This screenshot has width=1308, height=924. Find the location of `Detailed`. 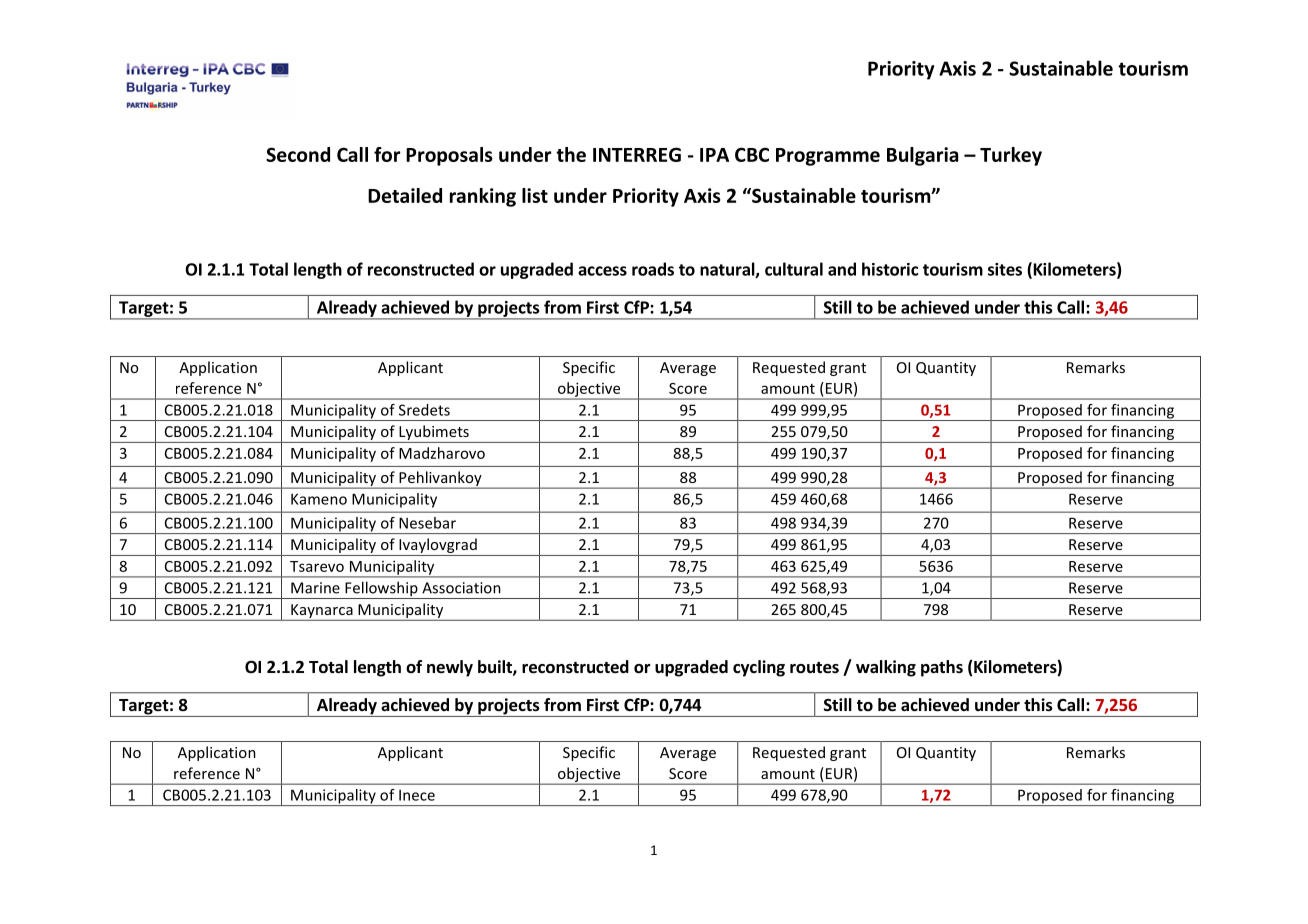

Detailed is located at coordinates (405, 195).
